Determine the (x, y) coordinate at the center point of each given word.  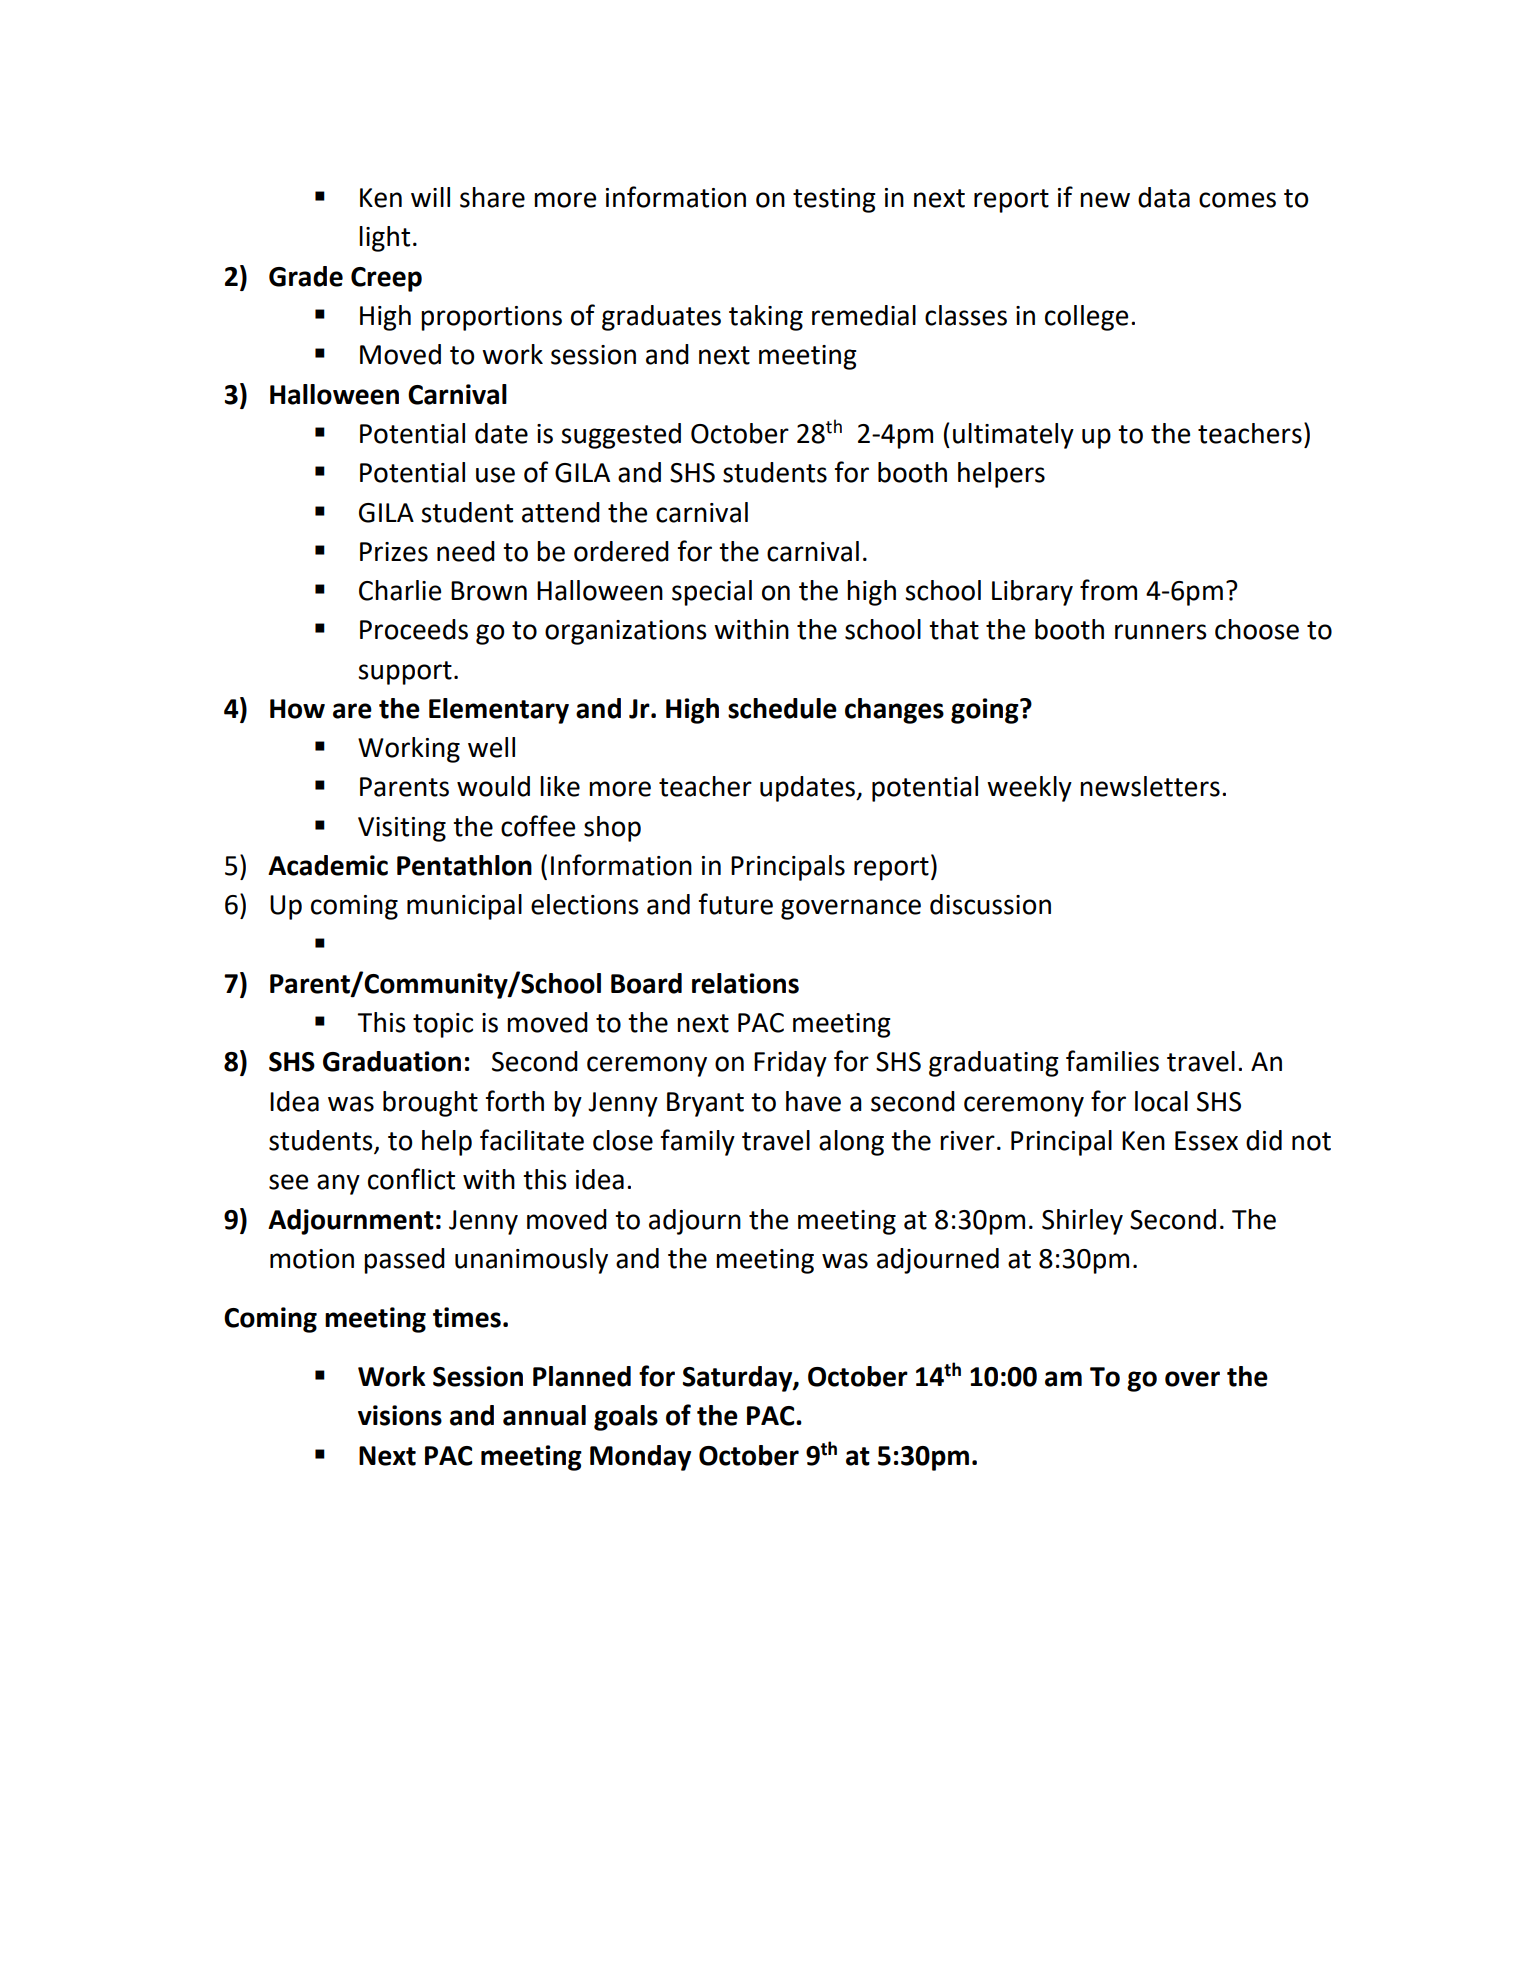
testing (834, 200)
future (736, 904)
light (384, 239)
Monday (640, 1458)
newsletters (1150, 786)
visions (400, 1415)
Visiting (402, 829)
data (1164, 197)
